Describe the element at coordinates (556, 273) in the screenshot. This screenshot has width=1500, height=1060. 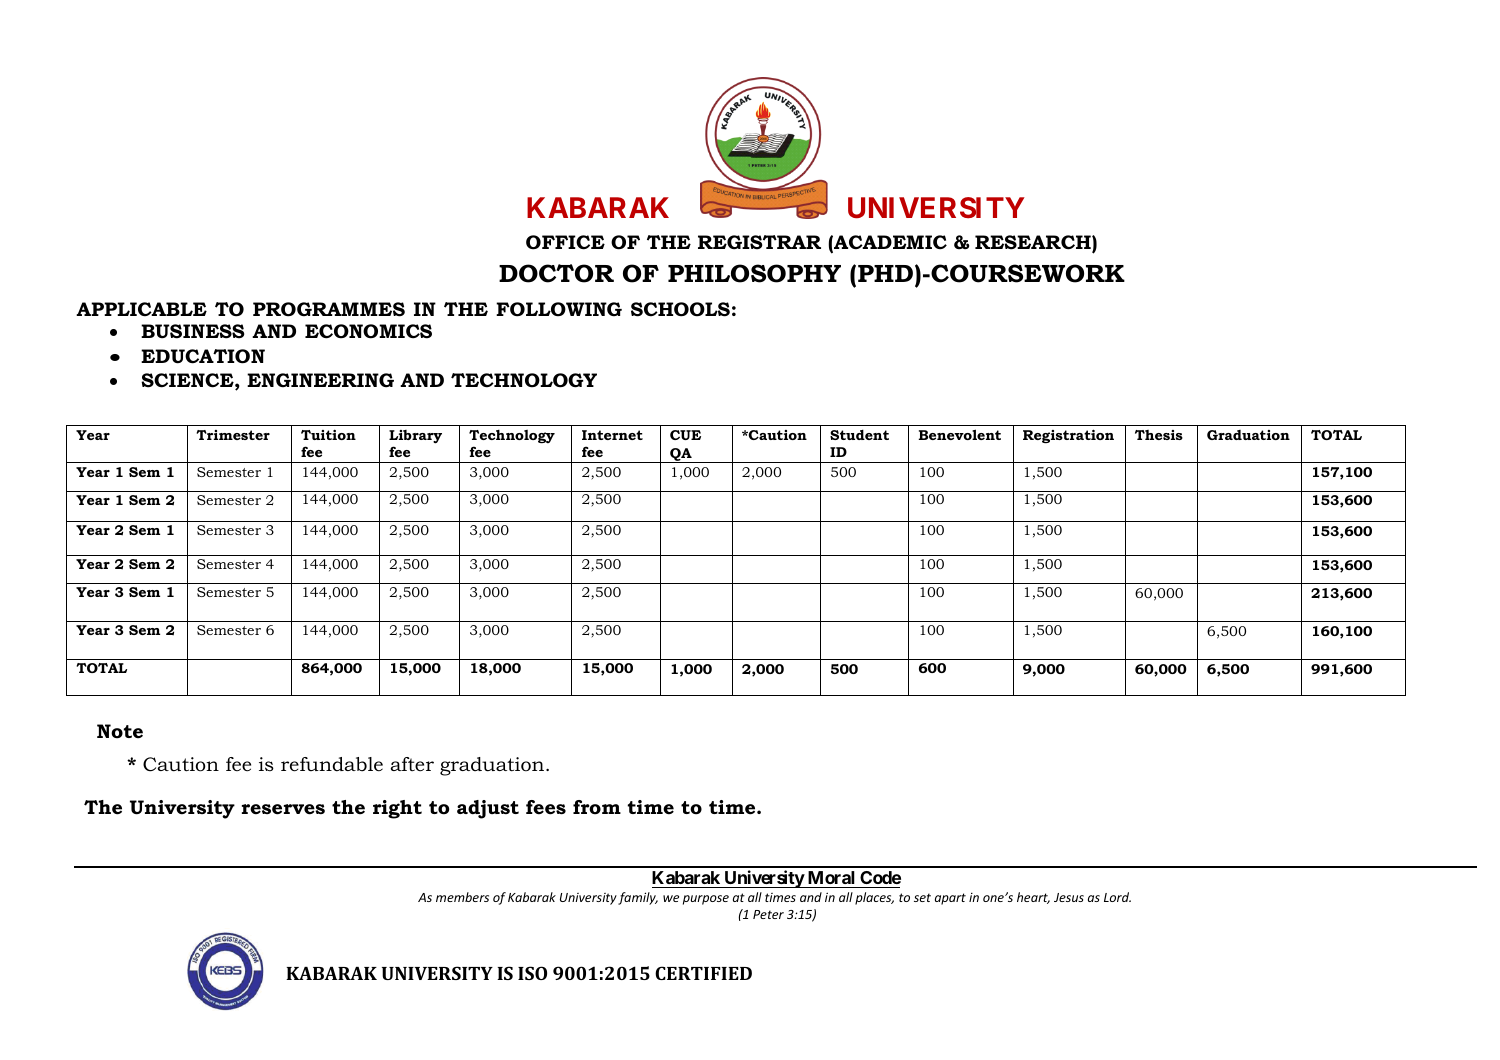
I see `DOCTOR` at that location.
